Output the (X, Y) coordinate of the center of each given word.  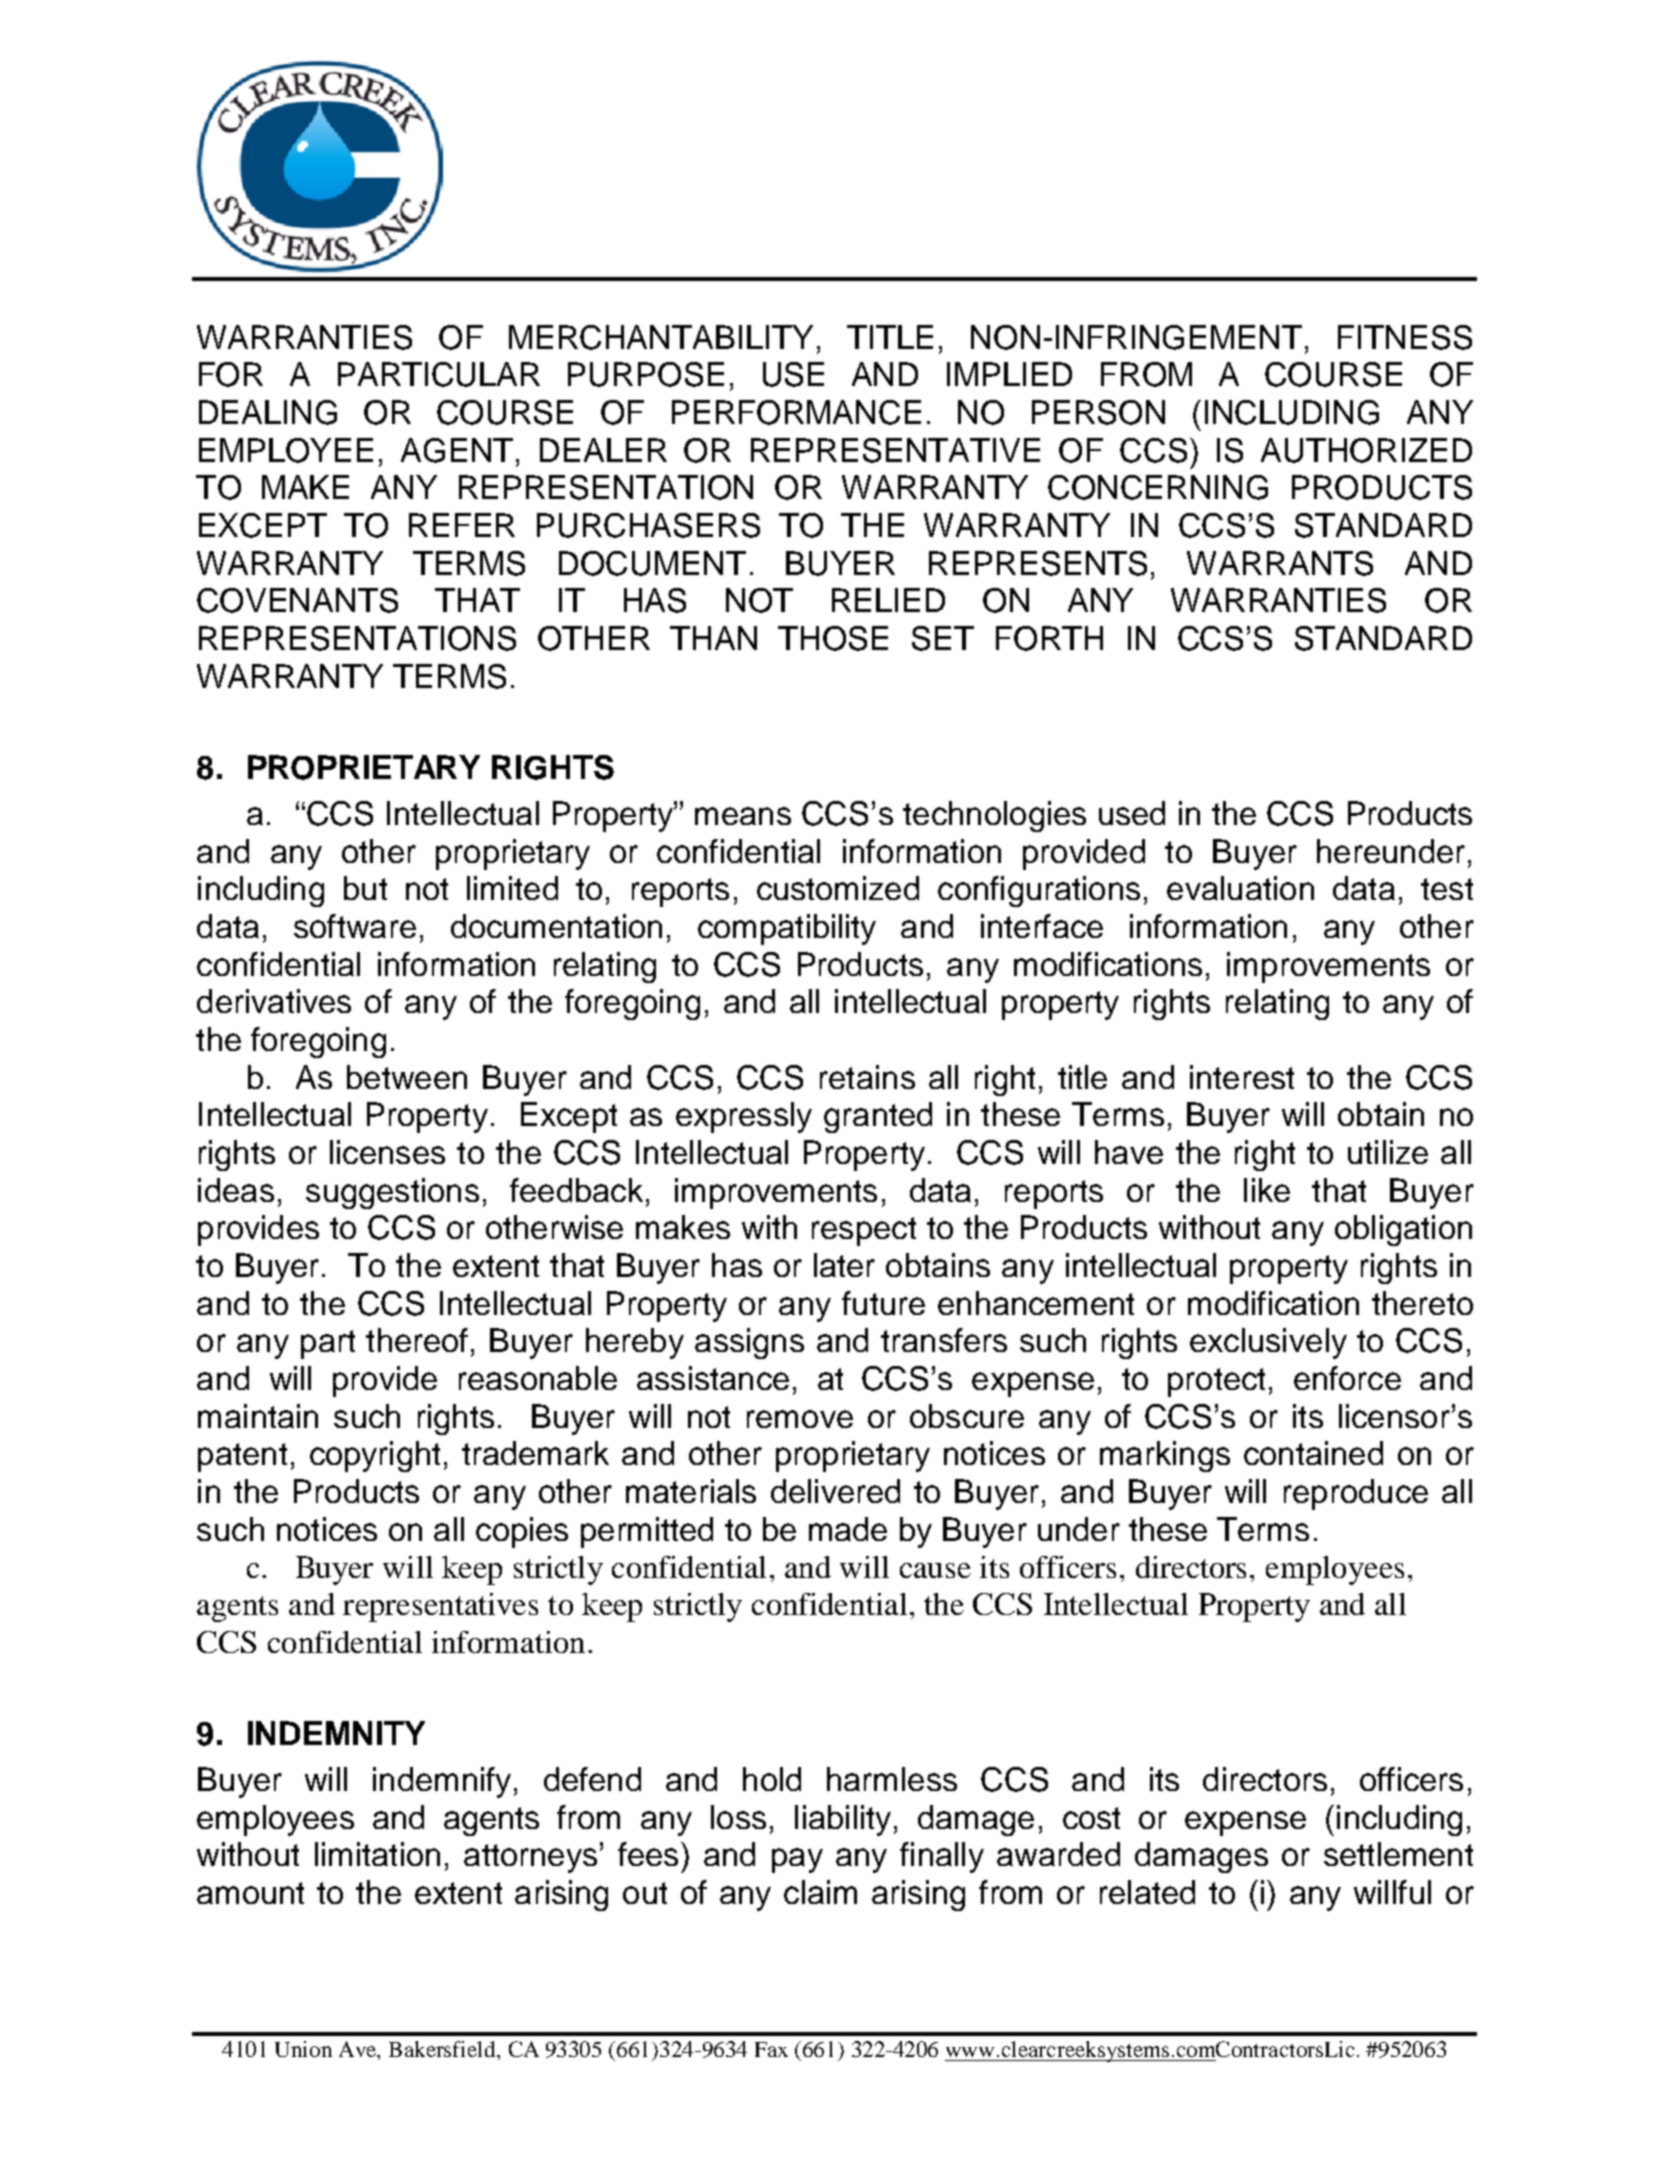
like (1267, 1190)
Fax (771, 2049)
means (743, 816)
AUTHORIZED (1366, 450)
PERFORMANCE (796, 412)
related (1147, 1892)
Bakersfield (443, 2049)
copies (522, 1532)
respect (864, 1231)
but (365, 888)
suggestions (392, 1193)
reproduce (1356, 1494)
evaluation (1240, 888)
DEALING (268, 412)
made (848, 1529)
